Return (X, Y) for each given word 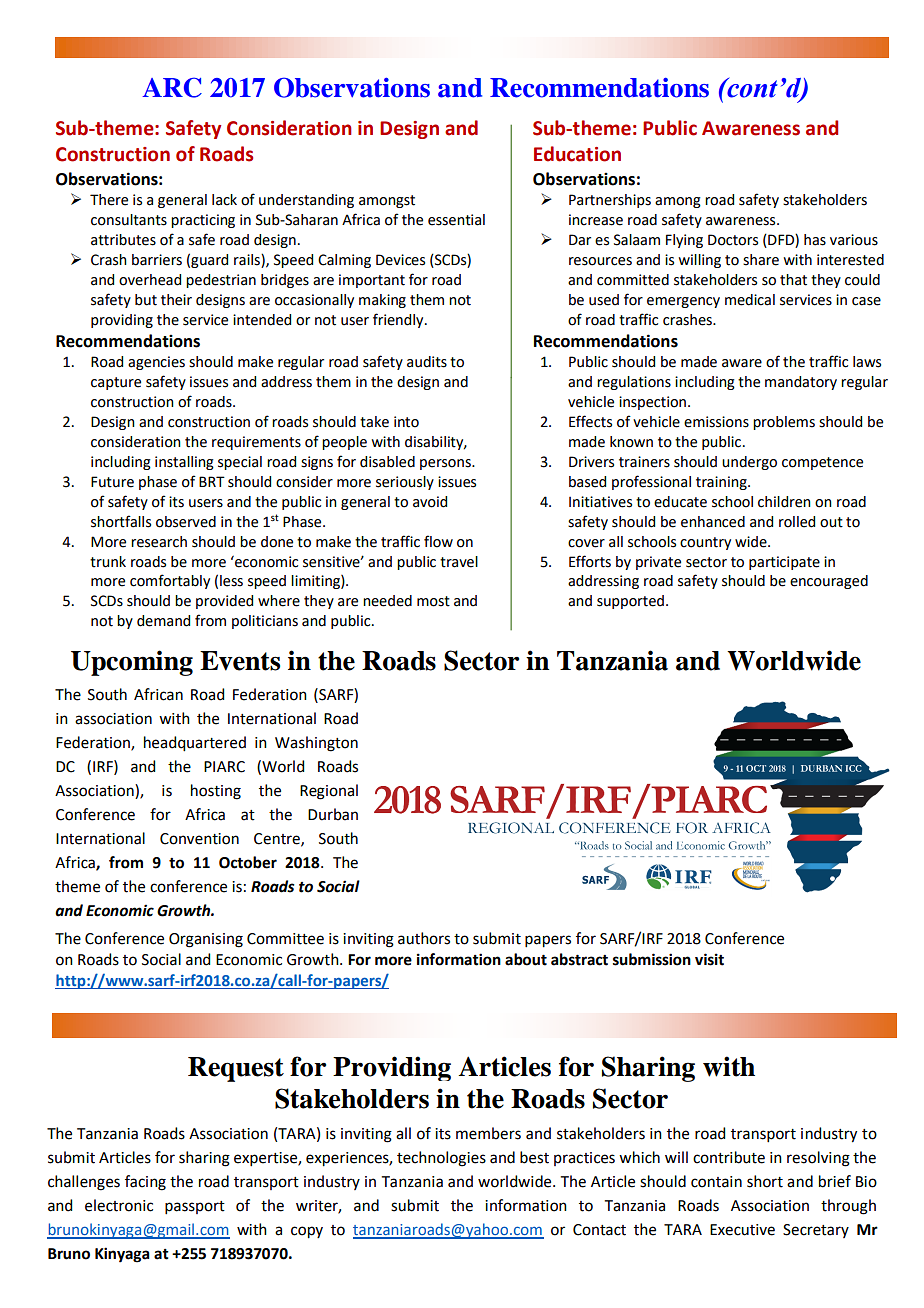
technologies (441, 1159)
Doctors (733, 240)
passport (195, 1207)
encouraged (829, 582)
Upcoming (132, 663)
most (433, 601)
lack (224, 200)
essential (456, 220)
